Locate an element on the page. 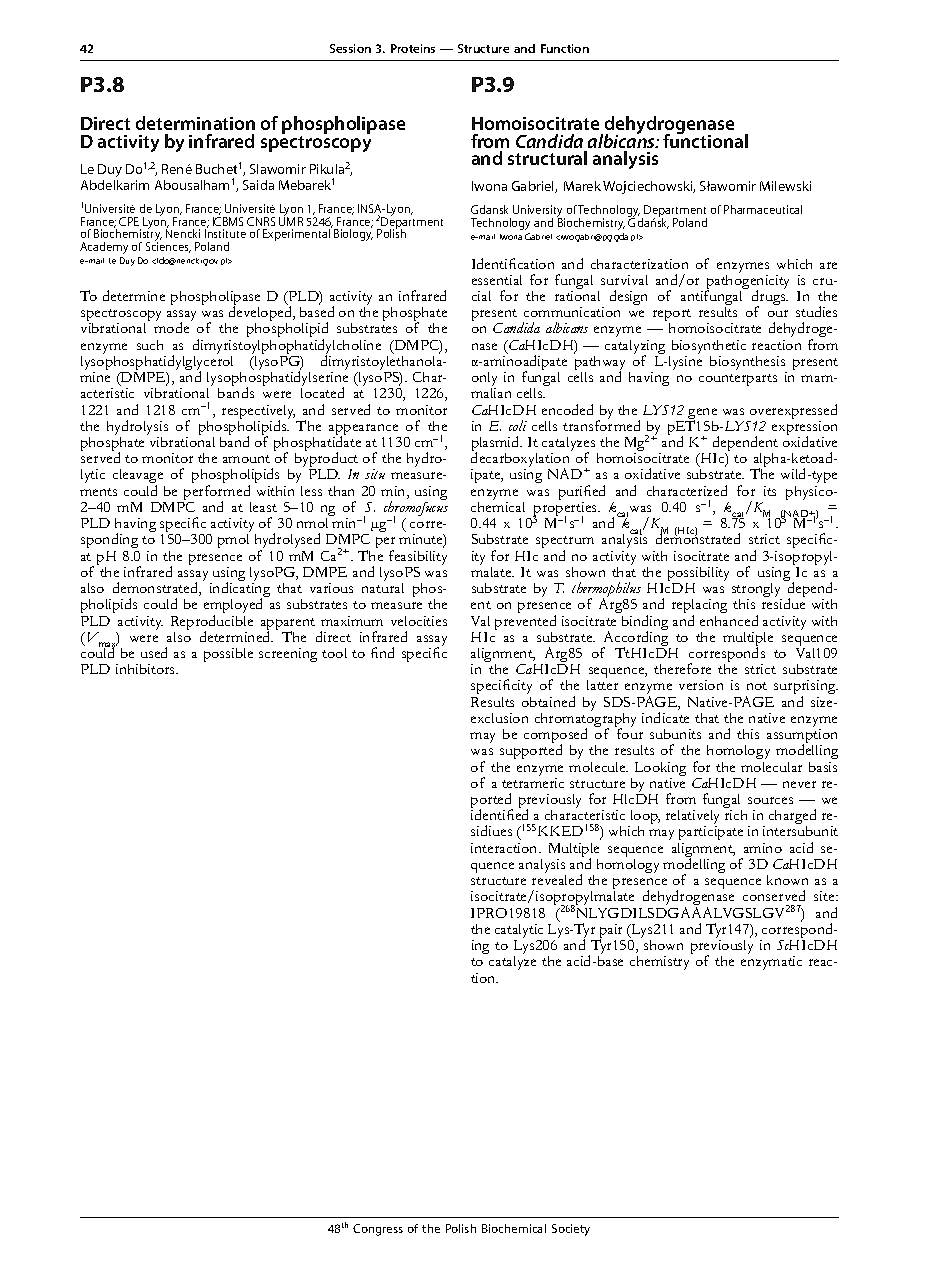 The width and height of the page is (942, 1288). velocities is located at coordinates (419, 621).
